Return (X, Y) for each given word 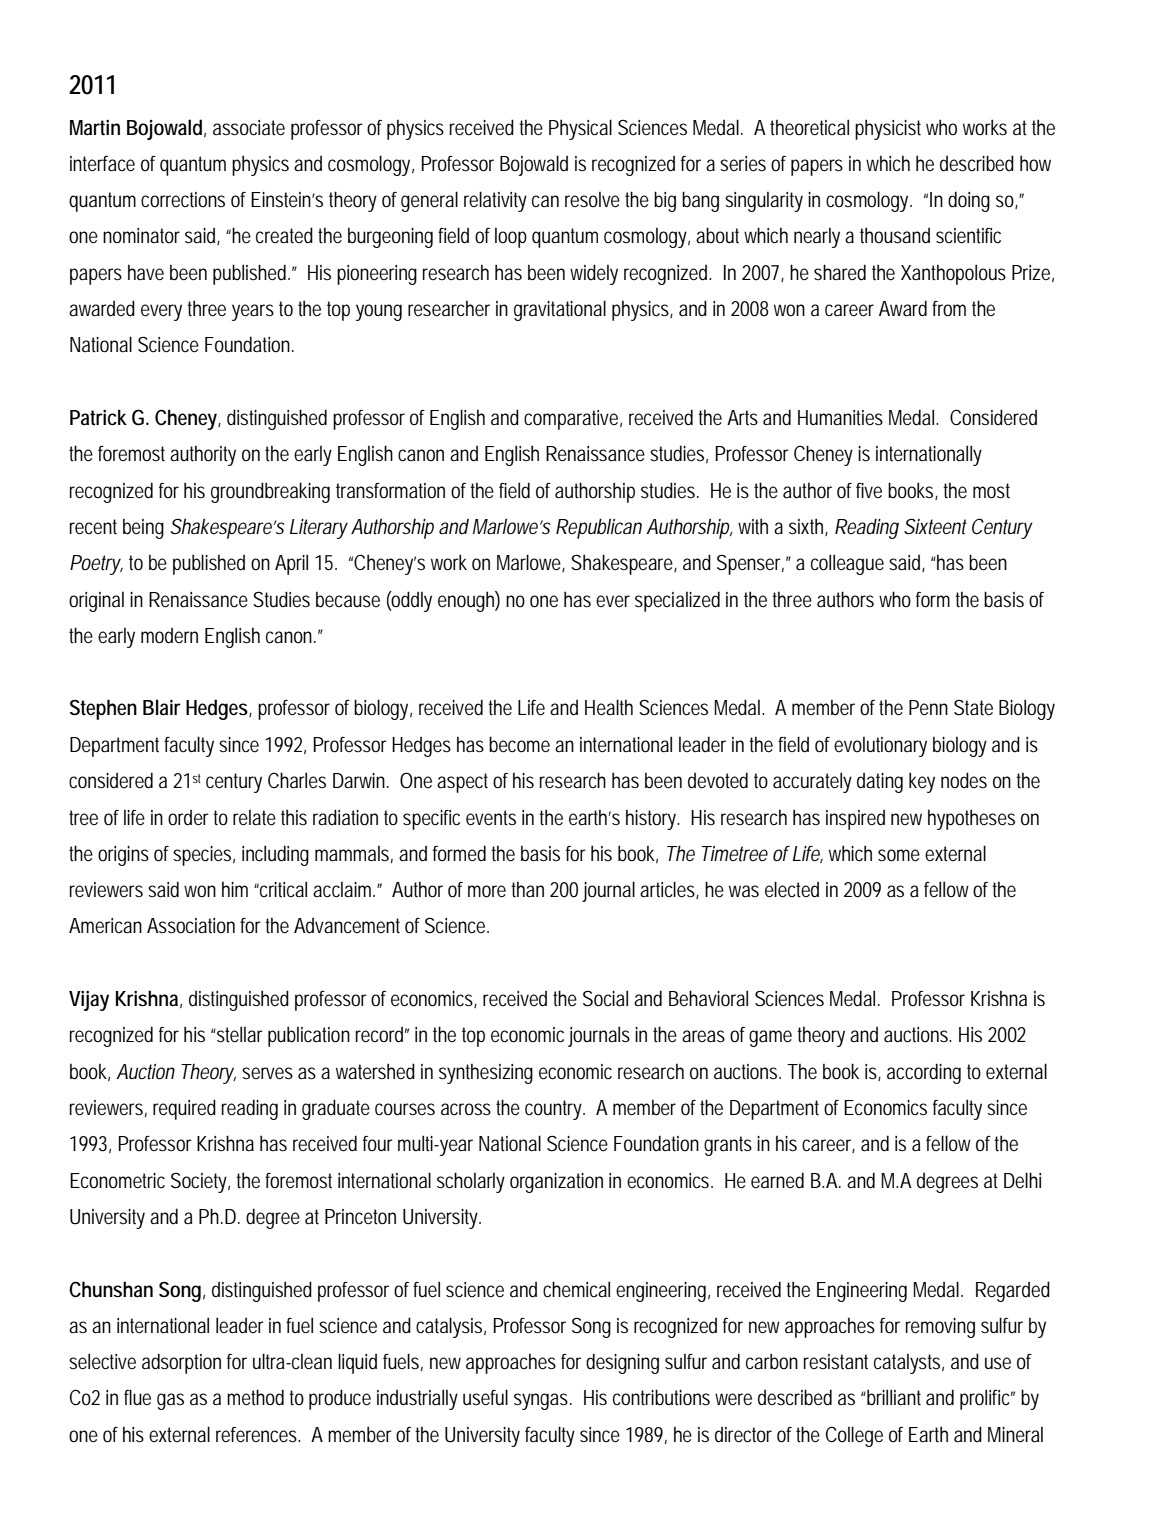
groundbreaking (270, 492)
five (869, 490)
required (184, 1109)
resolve (592, 200)
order (188, 818)
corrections (183, 200)
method (255, 1397)
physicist (888, 129)
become (519, 744)
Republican (599, 528)
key (922, 782)
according (924, 1073)
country (554, 1110)
